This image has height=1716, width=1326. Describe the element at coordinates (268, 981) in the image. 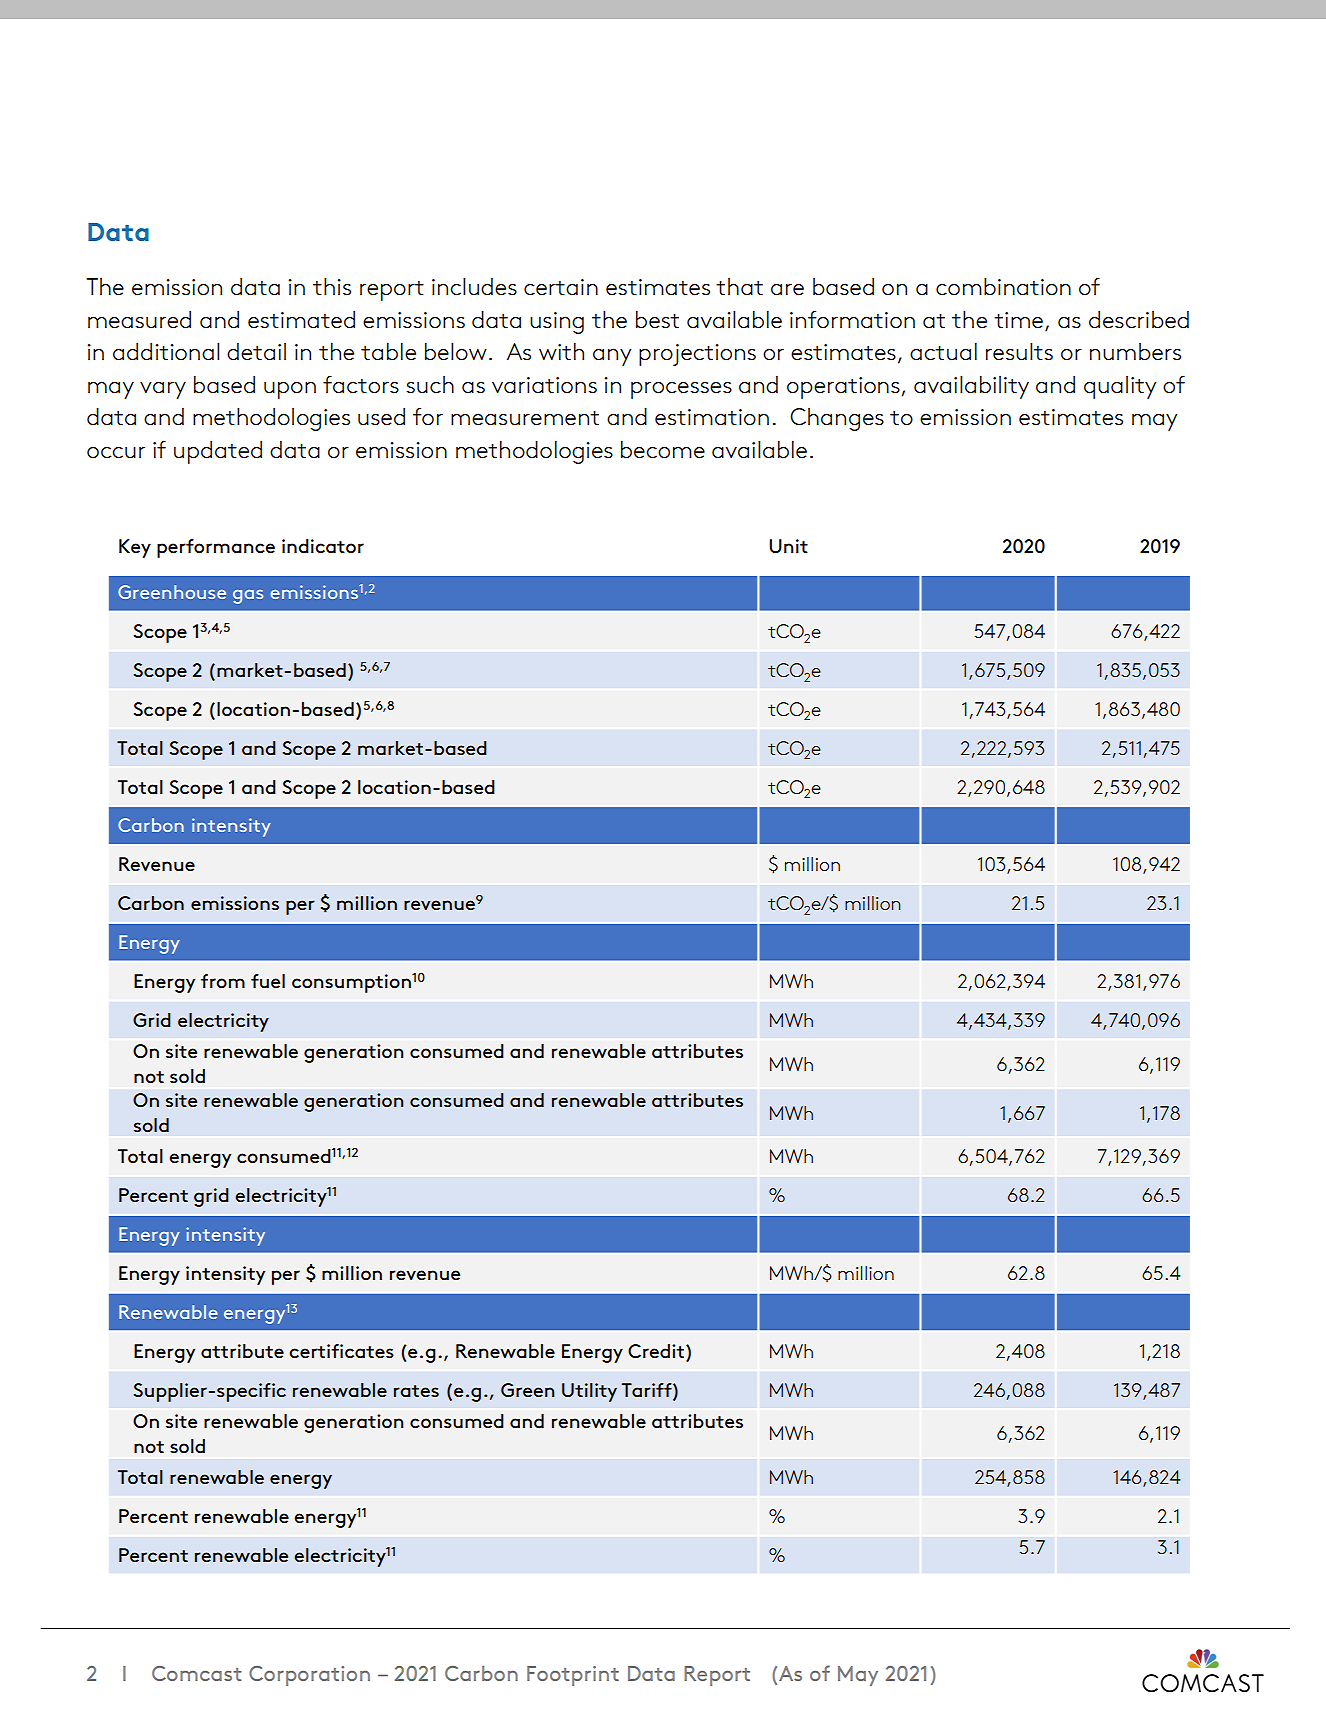

I see `fuel` at that location.
